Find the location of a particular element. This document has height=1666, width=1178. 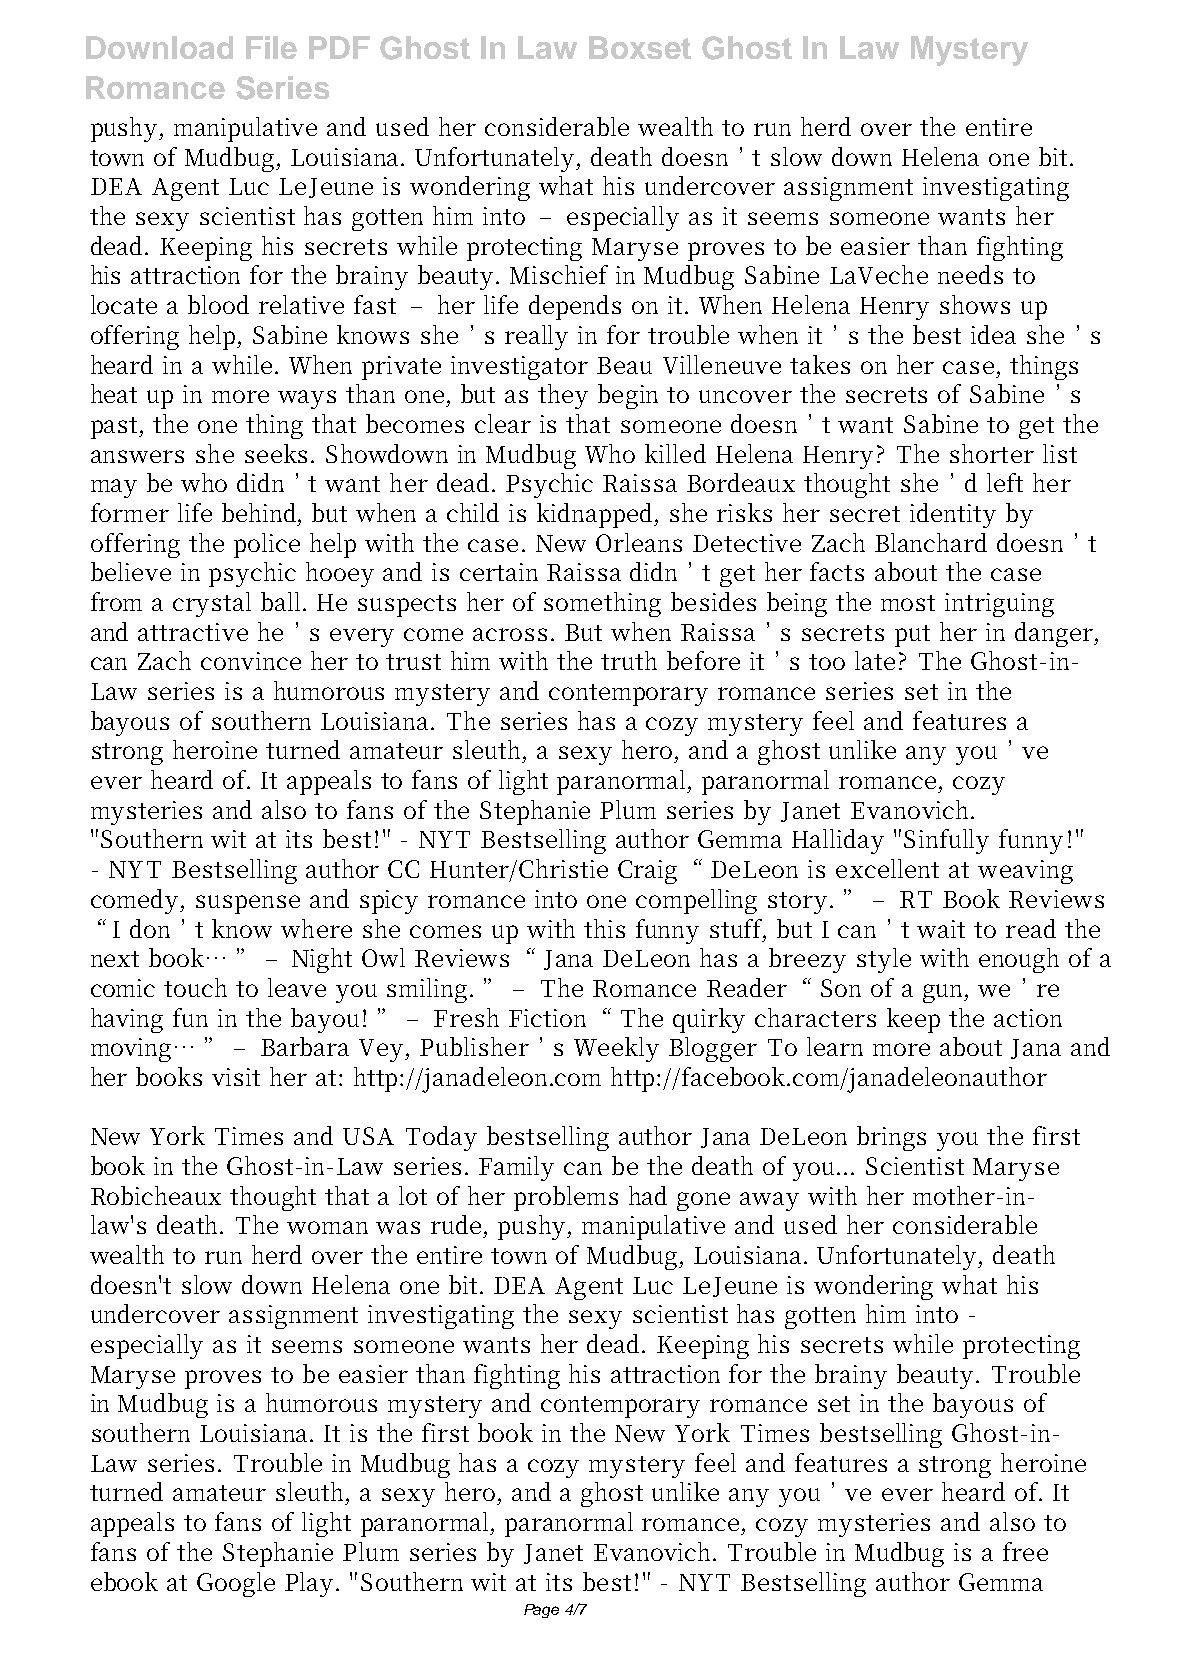

Boxset is located at coordinates (640, 47).
